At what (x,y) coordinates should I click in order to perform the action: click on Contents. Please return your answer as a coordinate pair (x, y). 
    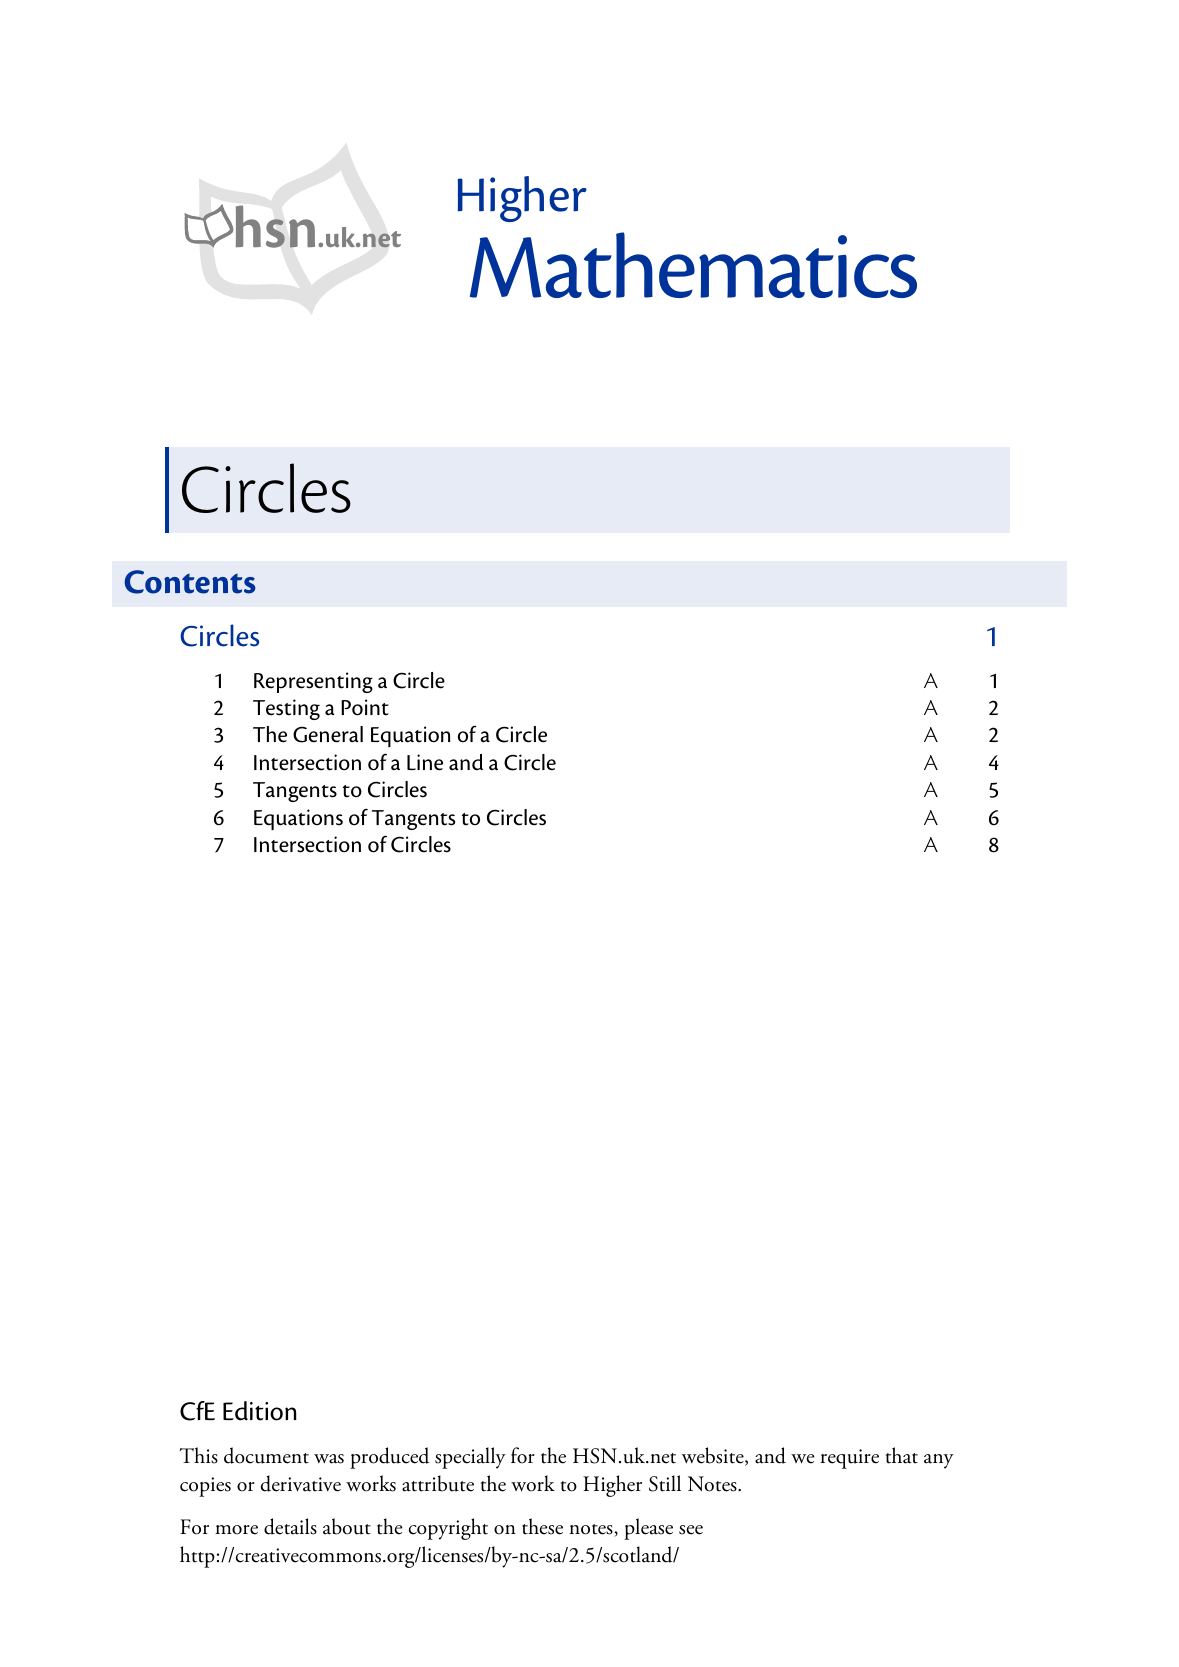
    Looking at the image, I should click on (190, 582).
